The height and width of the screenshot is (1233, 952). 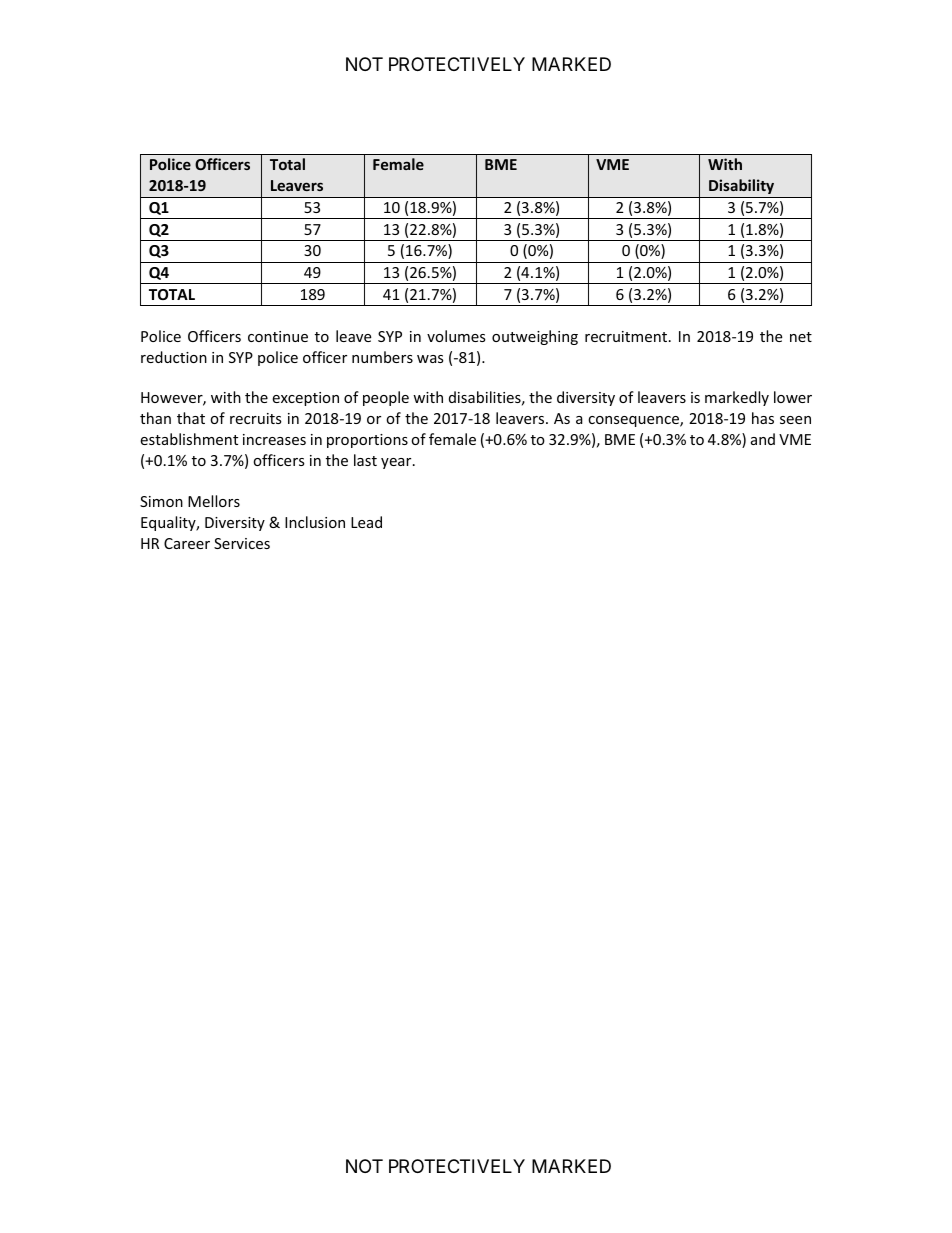 I want to click on Lead, so click(x=366, y=522).
